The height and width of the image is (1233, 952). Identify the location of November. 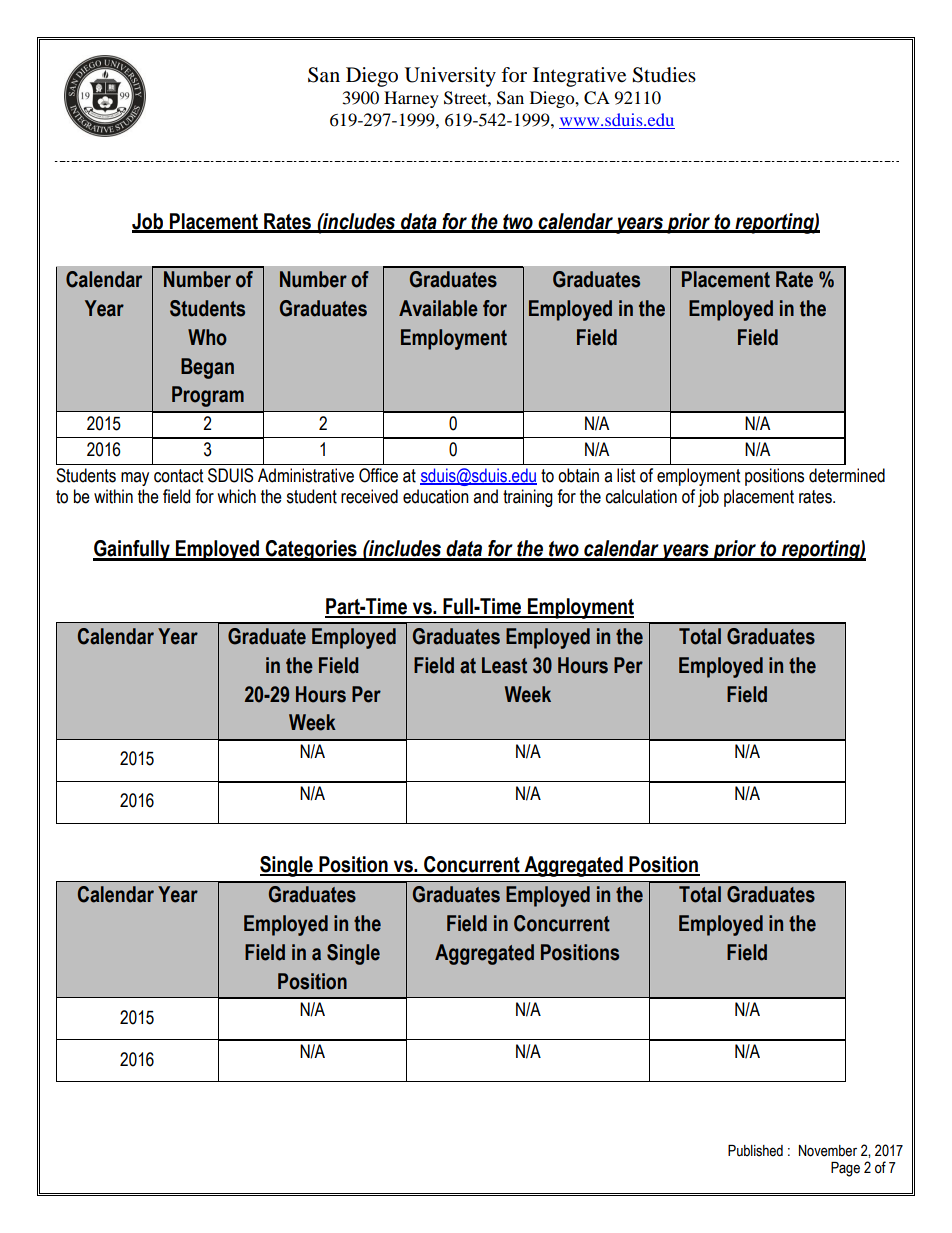
(828, 1151).
